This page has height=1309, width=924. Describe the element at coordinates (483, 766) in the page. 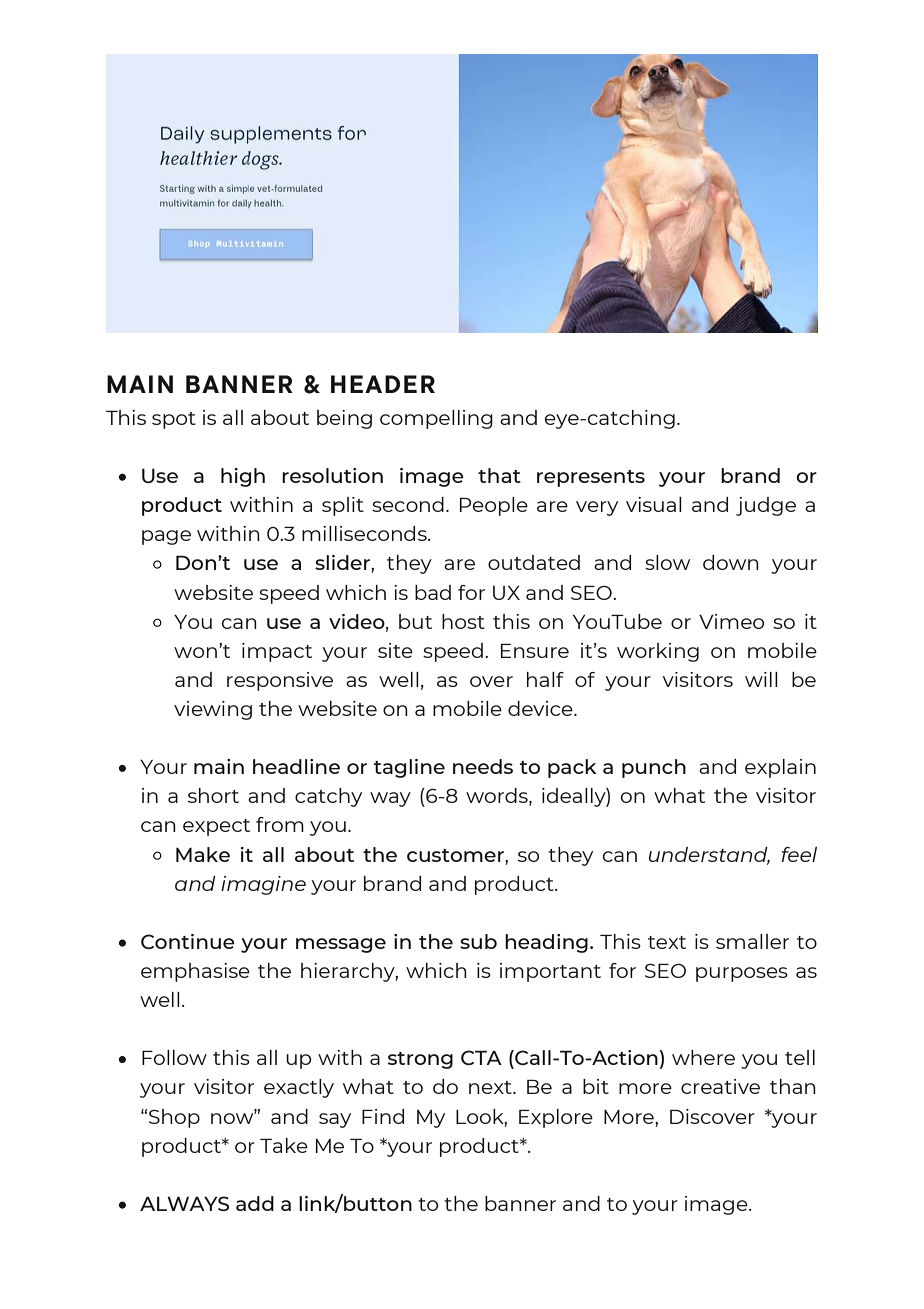

I see `needs` at that location.
